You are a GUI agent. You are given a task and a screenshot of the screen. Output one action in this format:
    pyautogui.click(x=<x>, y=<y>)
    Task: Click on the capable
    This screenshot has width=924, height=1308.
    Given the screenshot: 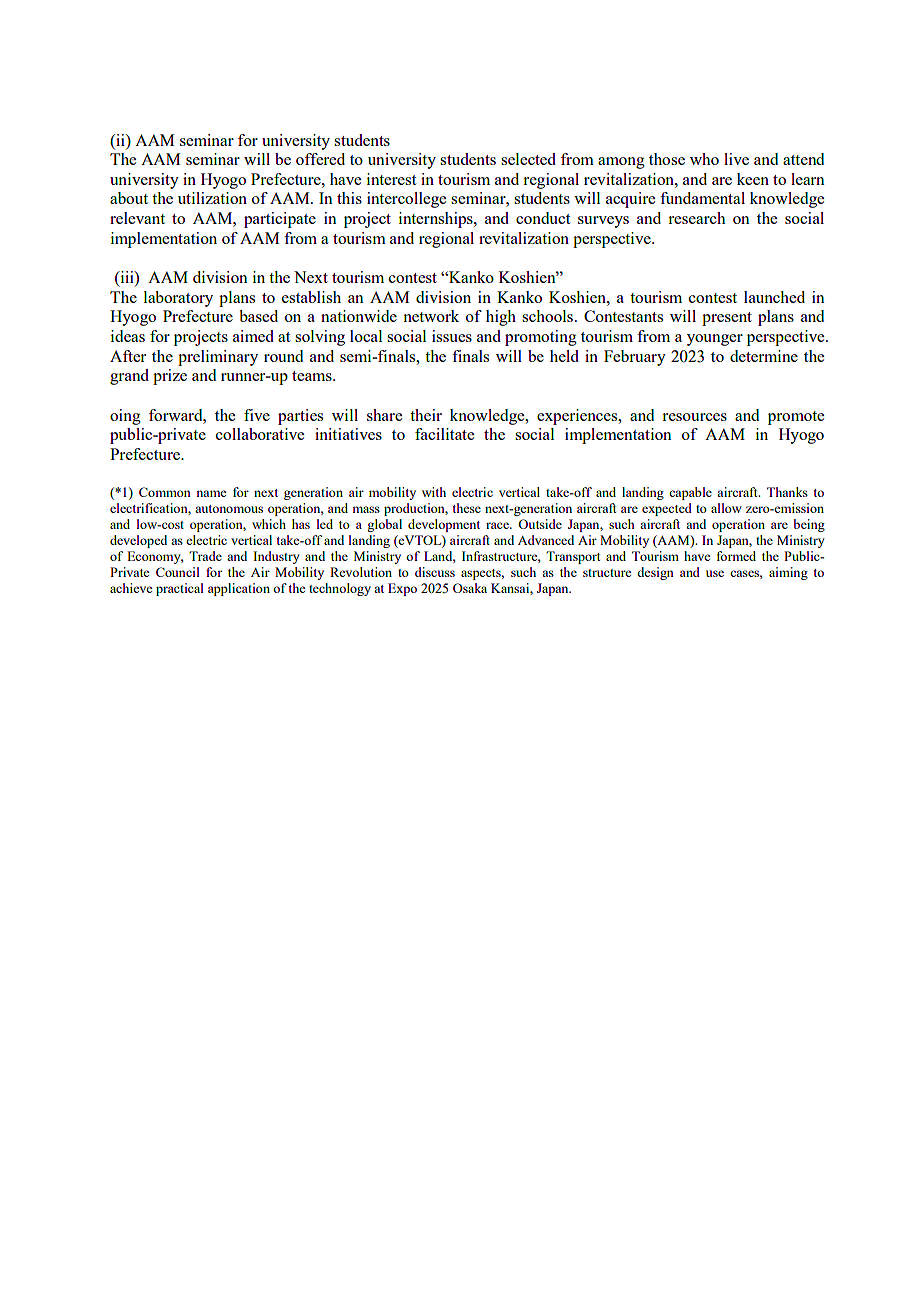 What is the action you would take?
    pyautogui.click(x=690, y=493)
